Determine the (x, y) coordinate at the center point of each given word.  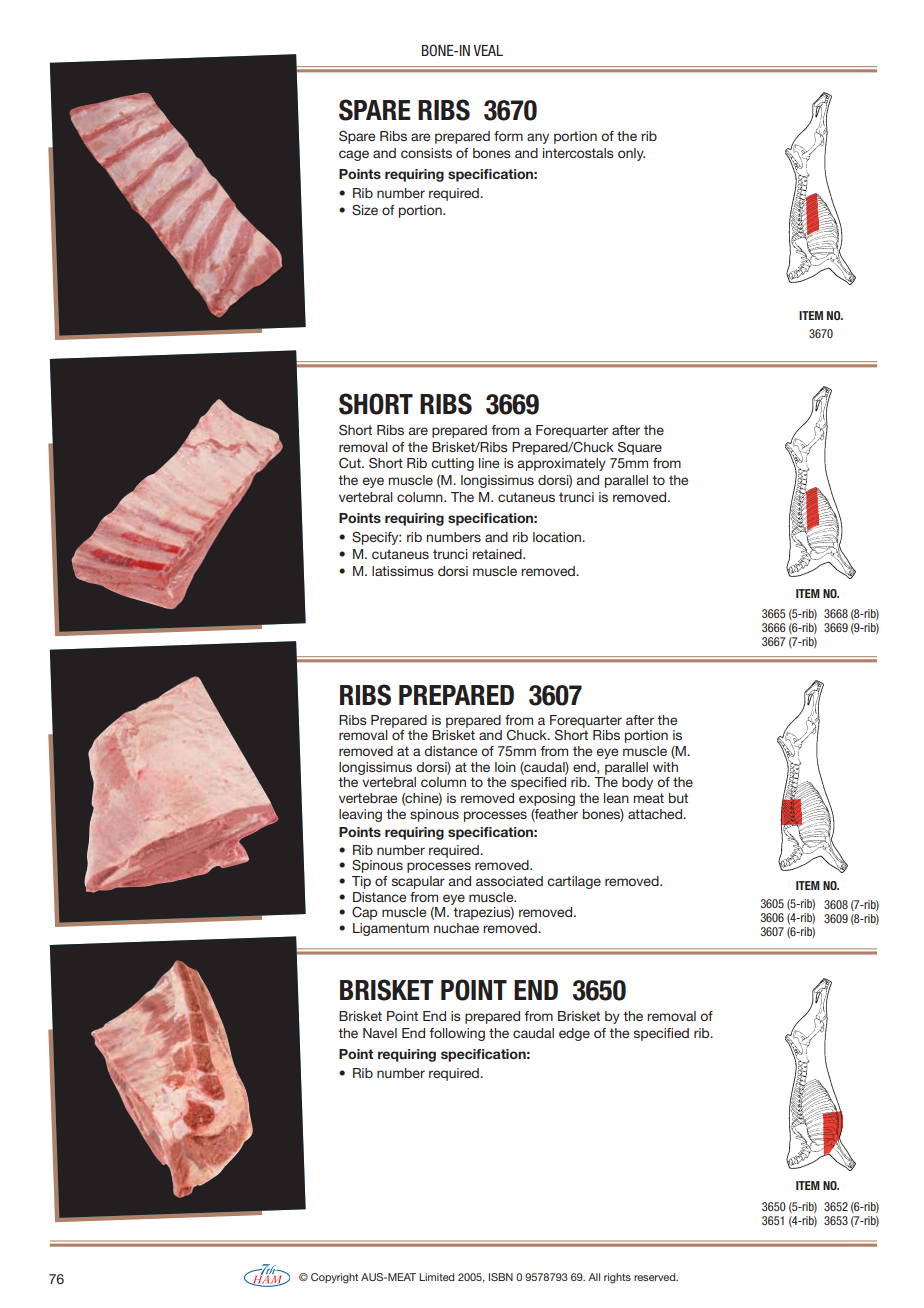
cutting (452, 464)
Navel (380, 1033)
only (631, 154)
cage (354, 155)
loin (505, 767)
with (665, 767)
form (508, 136)
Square (640, 448)
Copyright (334, 1278)
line (489, 463)
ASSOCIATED (509, 881)
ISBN (501, 1277)
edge (574, 1034)
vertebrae (368, 798)
